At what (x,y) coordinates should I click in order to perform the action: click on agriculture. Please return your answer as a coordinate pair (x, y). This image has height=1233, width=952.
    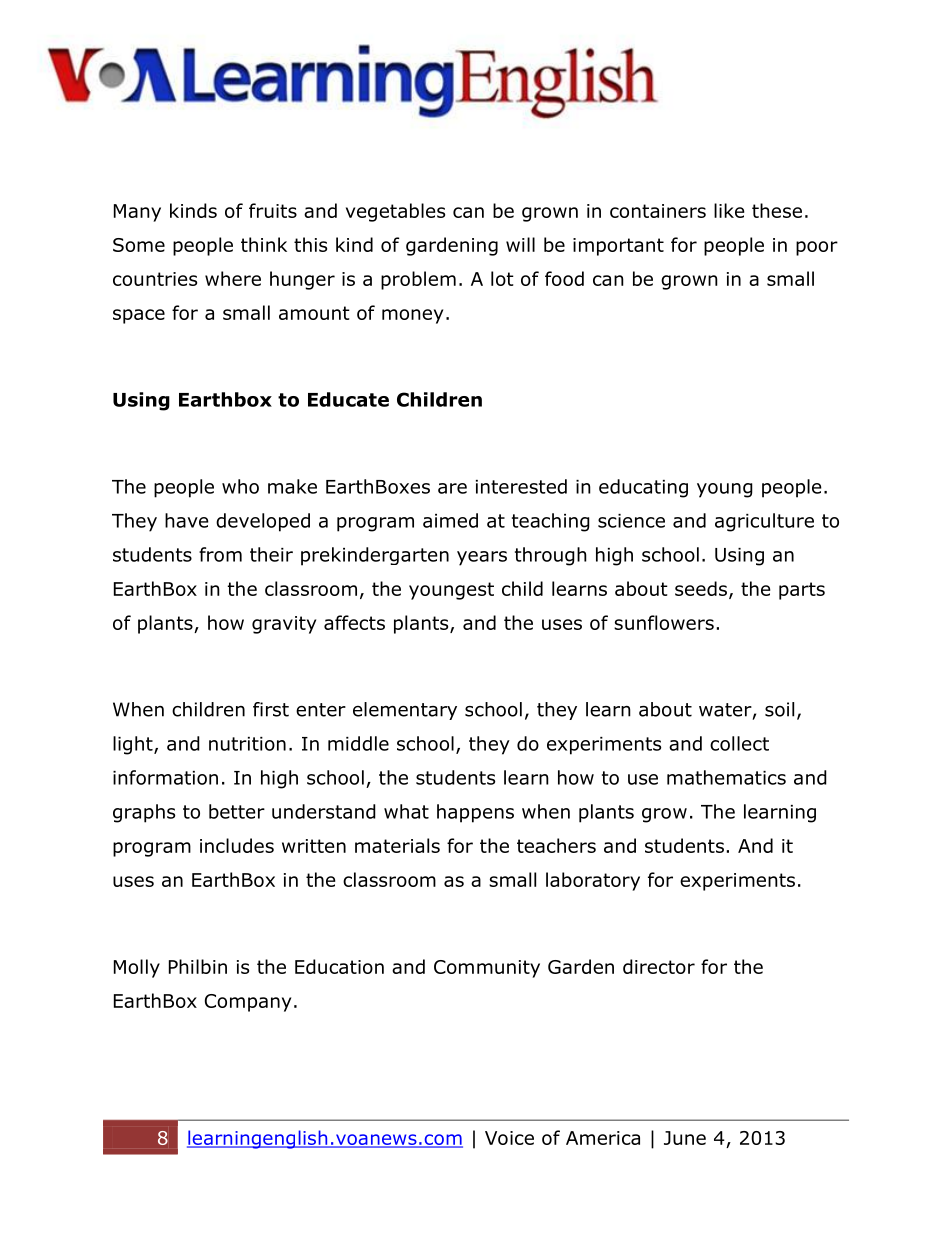
    Looking at the image, I should click on (764, 522).
